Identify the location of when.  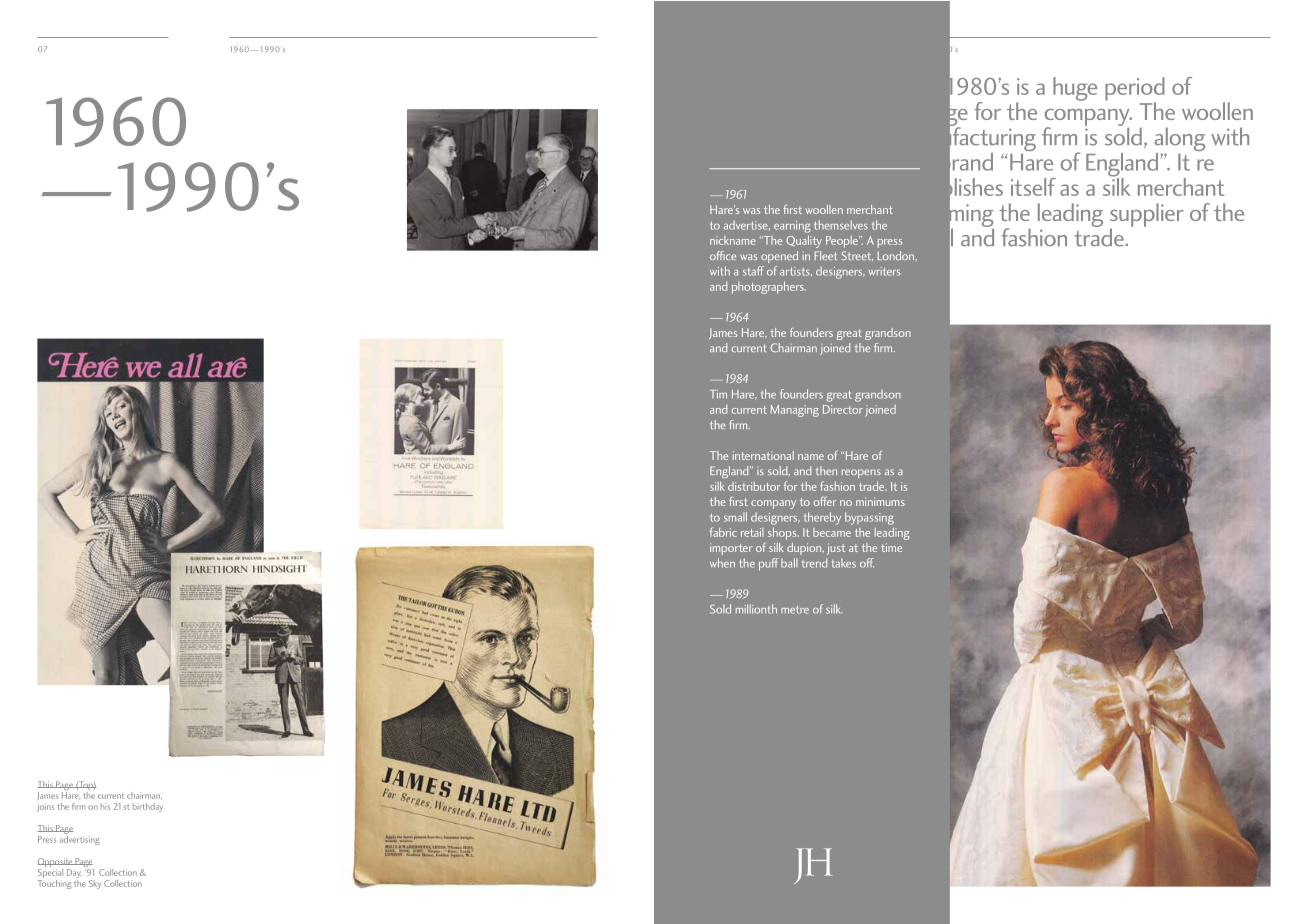
(722, 563).
